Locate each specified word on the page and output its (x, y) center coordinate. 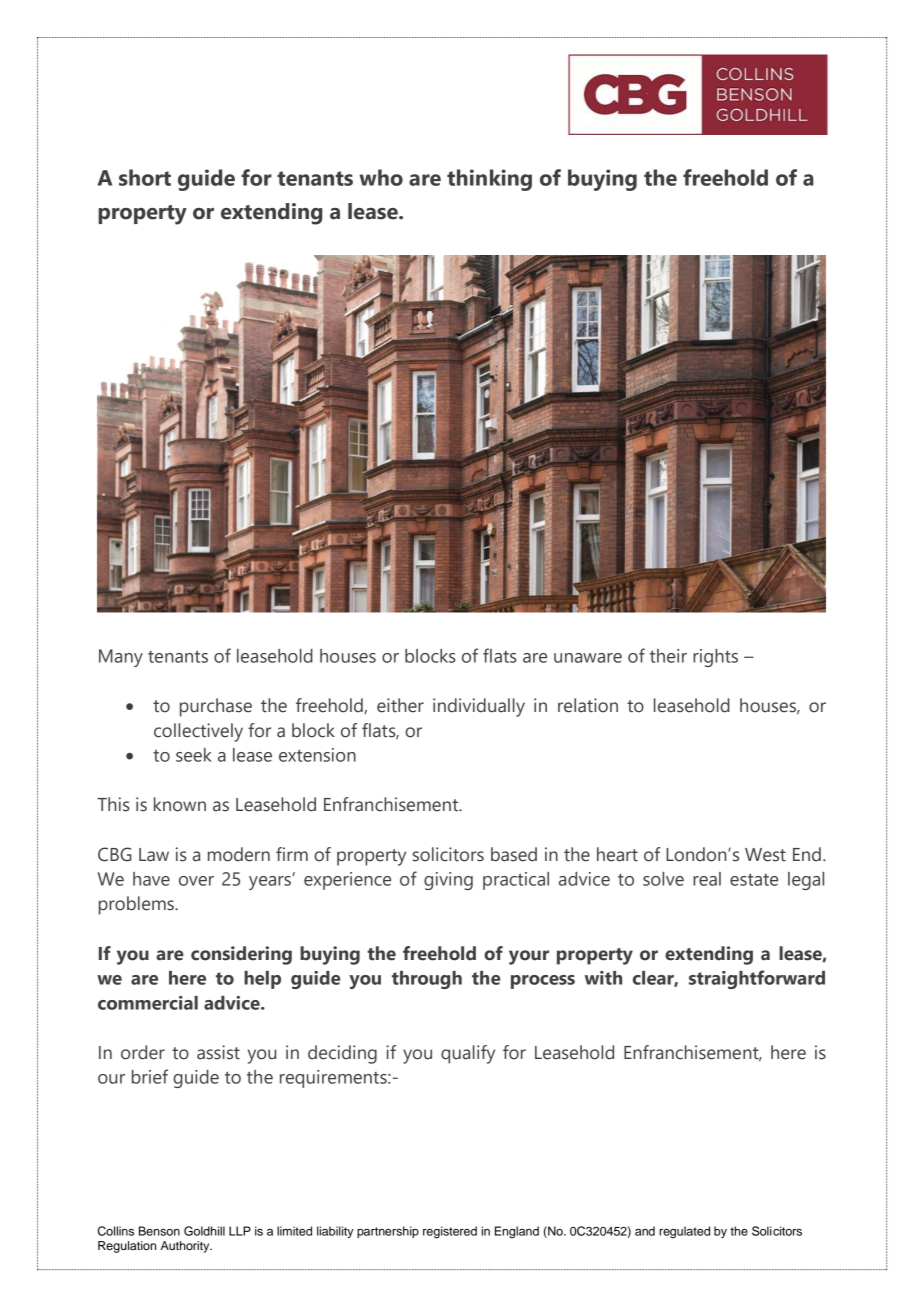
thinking (489, 180)
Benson (159, 1231)
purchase (216, 707)
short (145, 177)
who (381, 177)
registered (450, 1232)
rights (715, 658)
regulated (684, 1232)
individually (479, 707)
